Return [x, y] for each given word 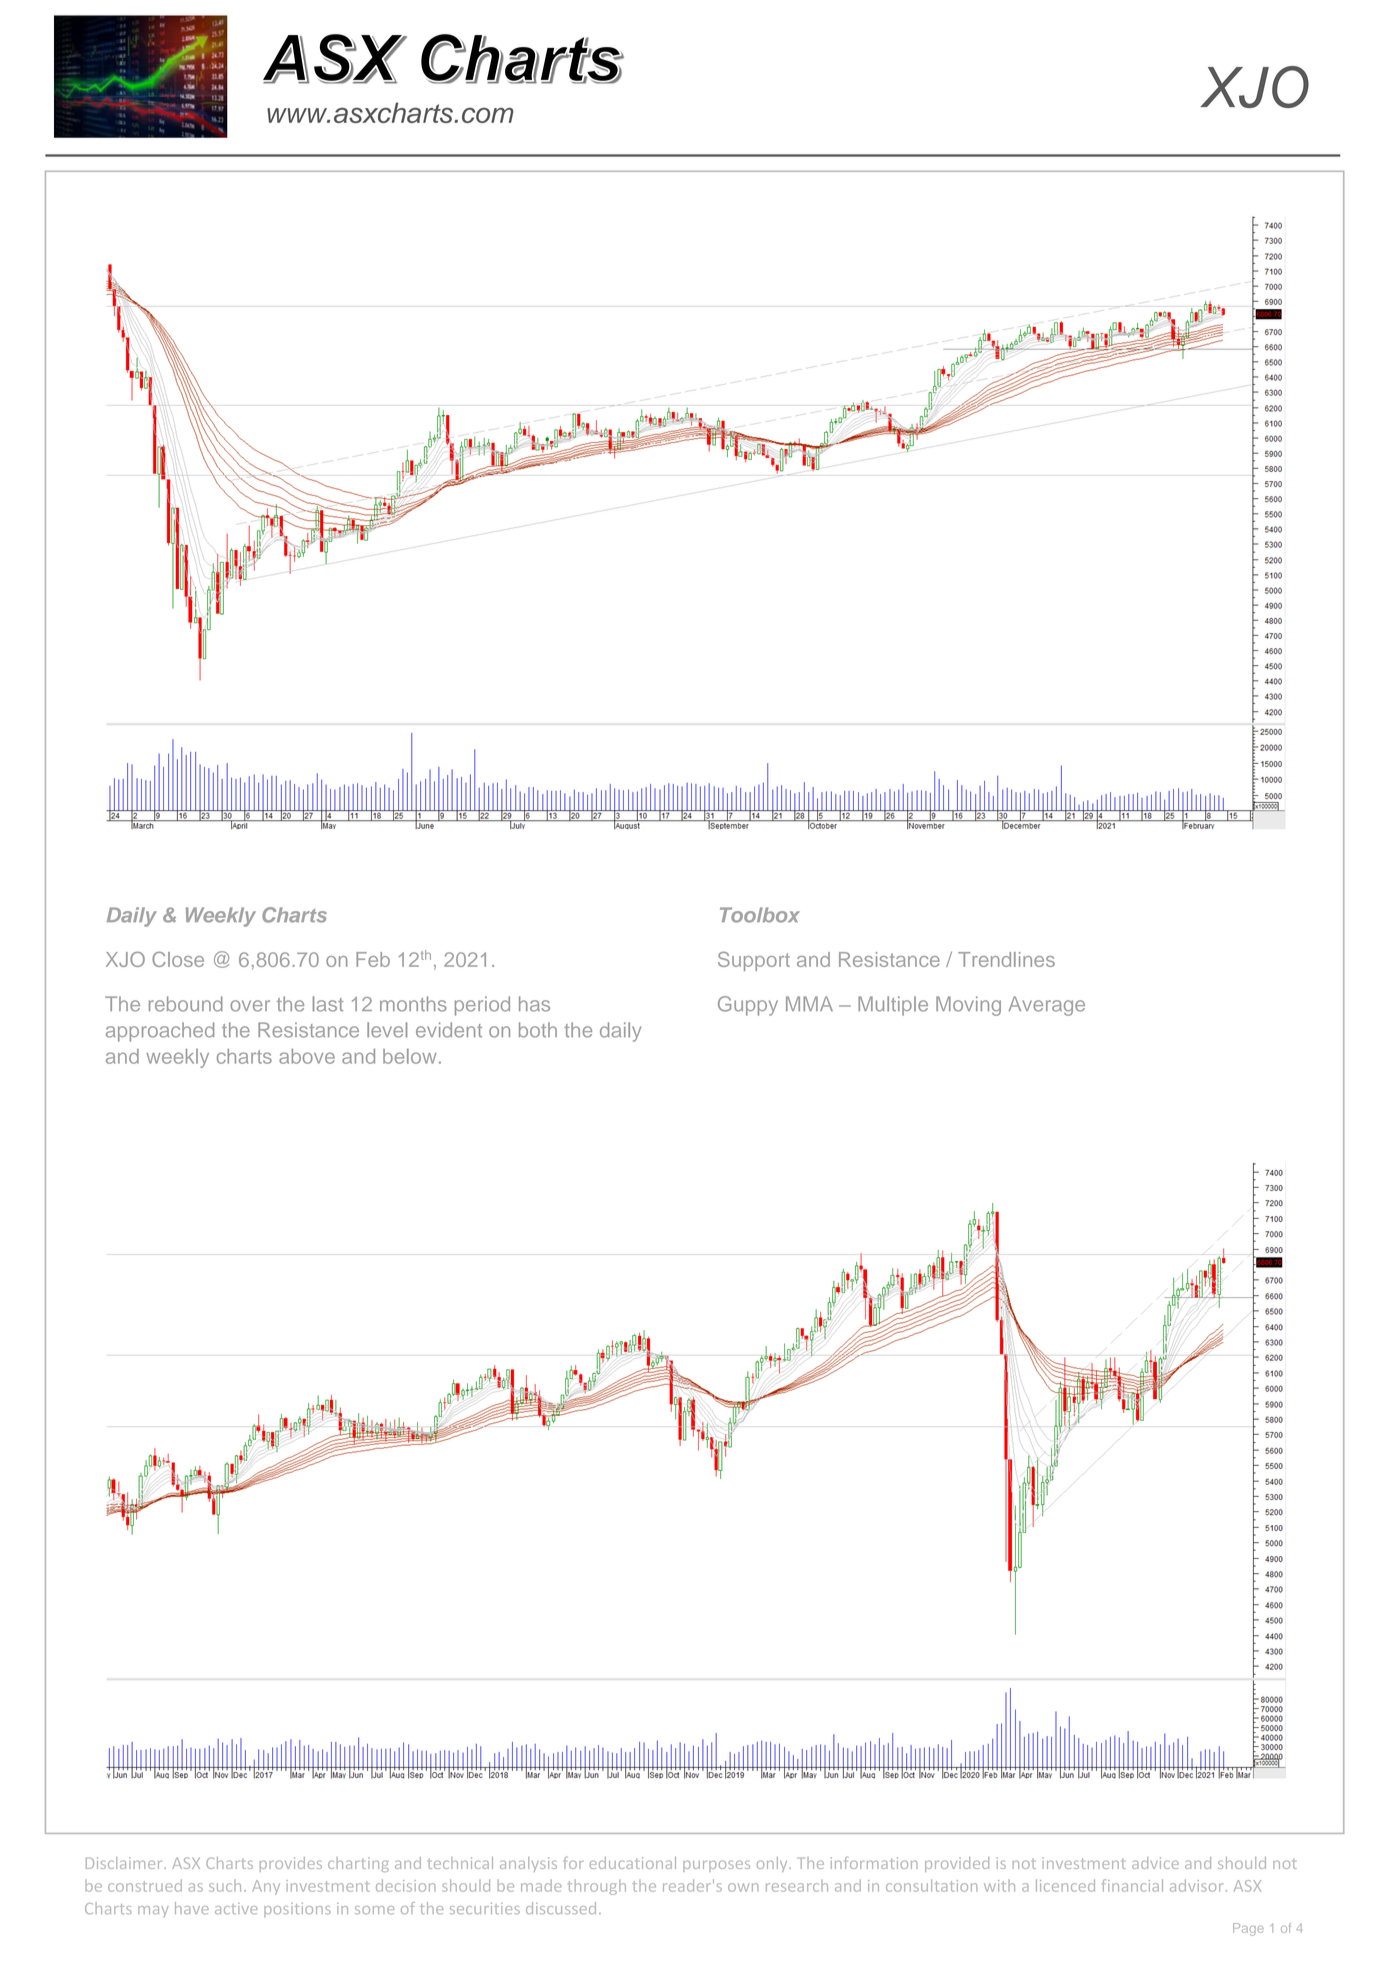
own [743, 1887]
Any [266, 1887]
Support [754, 961]
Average [1047, 1006]
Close [178, 959]
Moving [968, 1006]
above [307, 1056]
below [409, 1056]
